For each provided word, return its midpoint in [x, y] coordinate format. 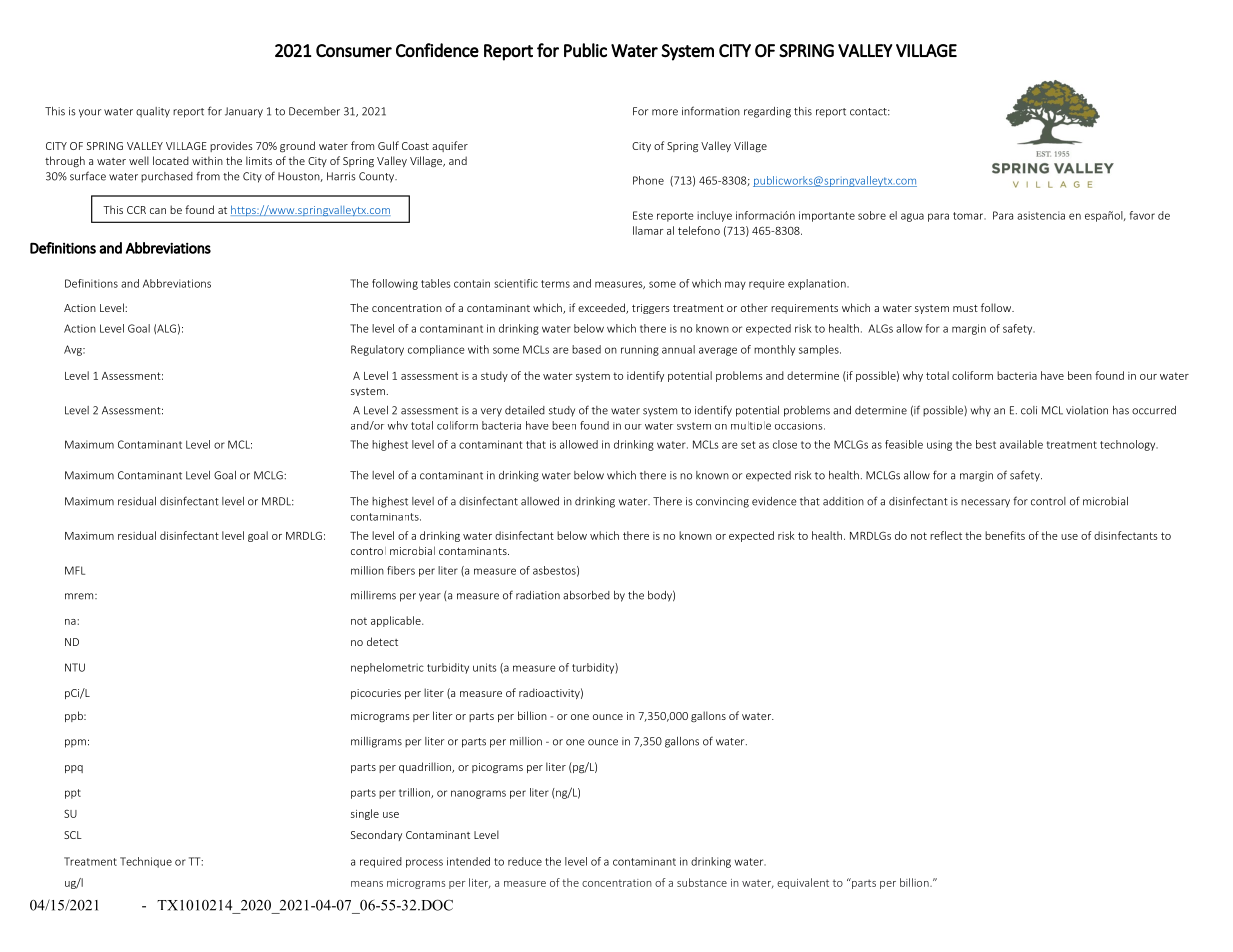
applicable [397, 621]
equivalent [803, 883]
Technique [146, 862]
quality [153, 112]
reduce [525, 861]
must [965, 308]
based [586, 349]
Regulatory [377, 350]
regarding [767, 112]
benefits [1005, 535]
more [665, 112]
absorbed [586, 595]
